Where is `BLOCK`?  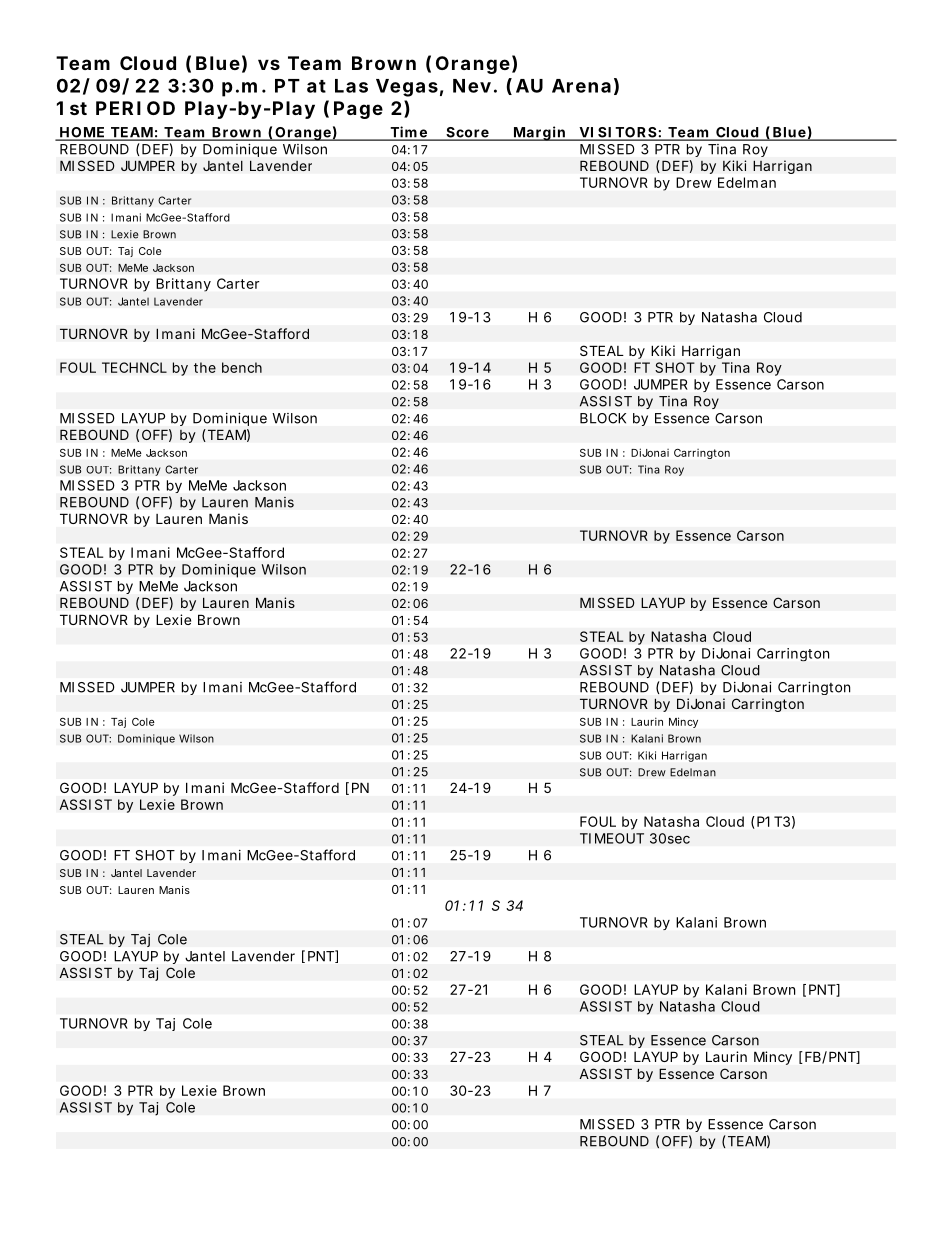 BLOCK is located at coordinates (603, 418).
